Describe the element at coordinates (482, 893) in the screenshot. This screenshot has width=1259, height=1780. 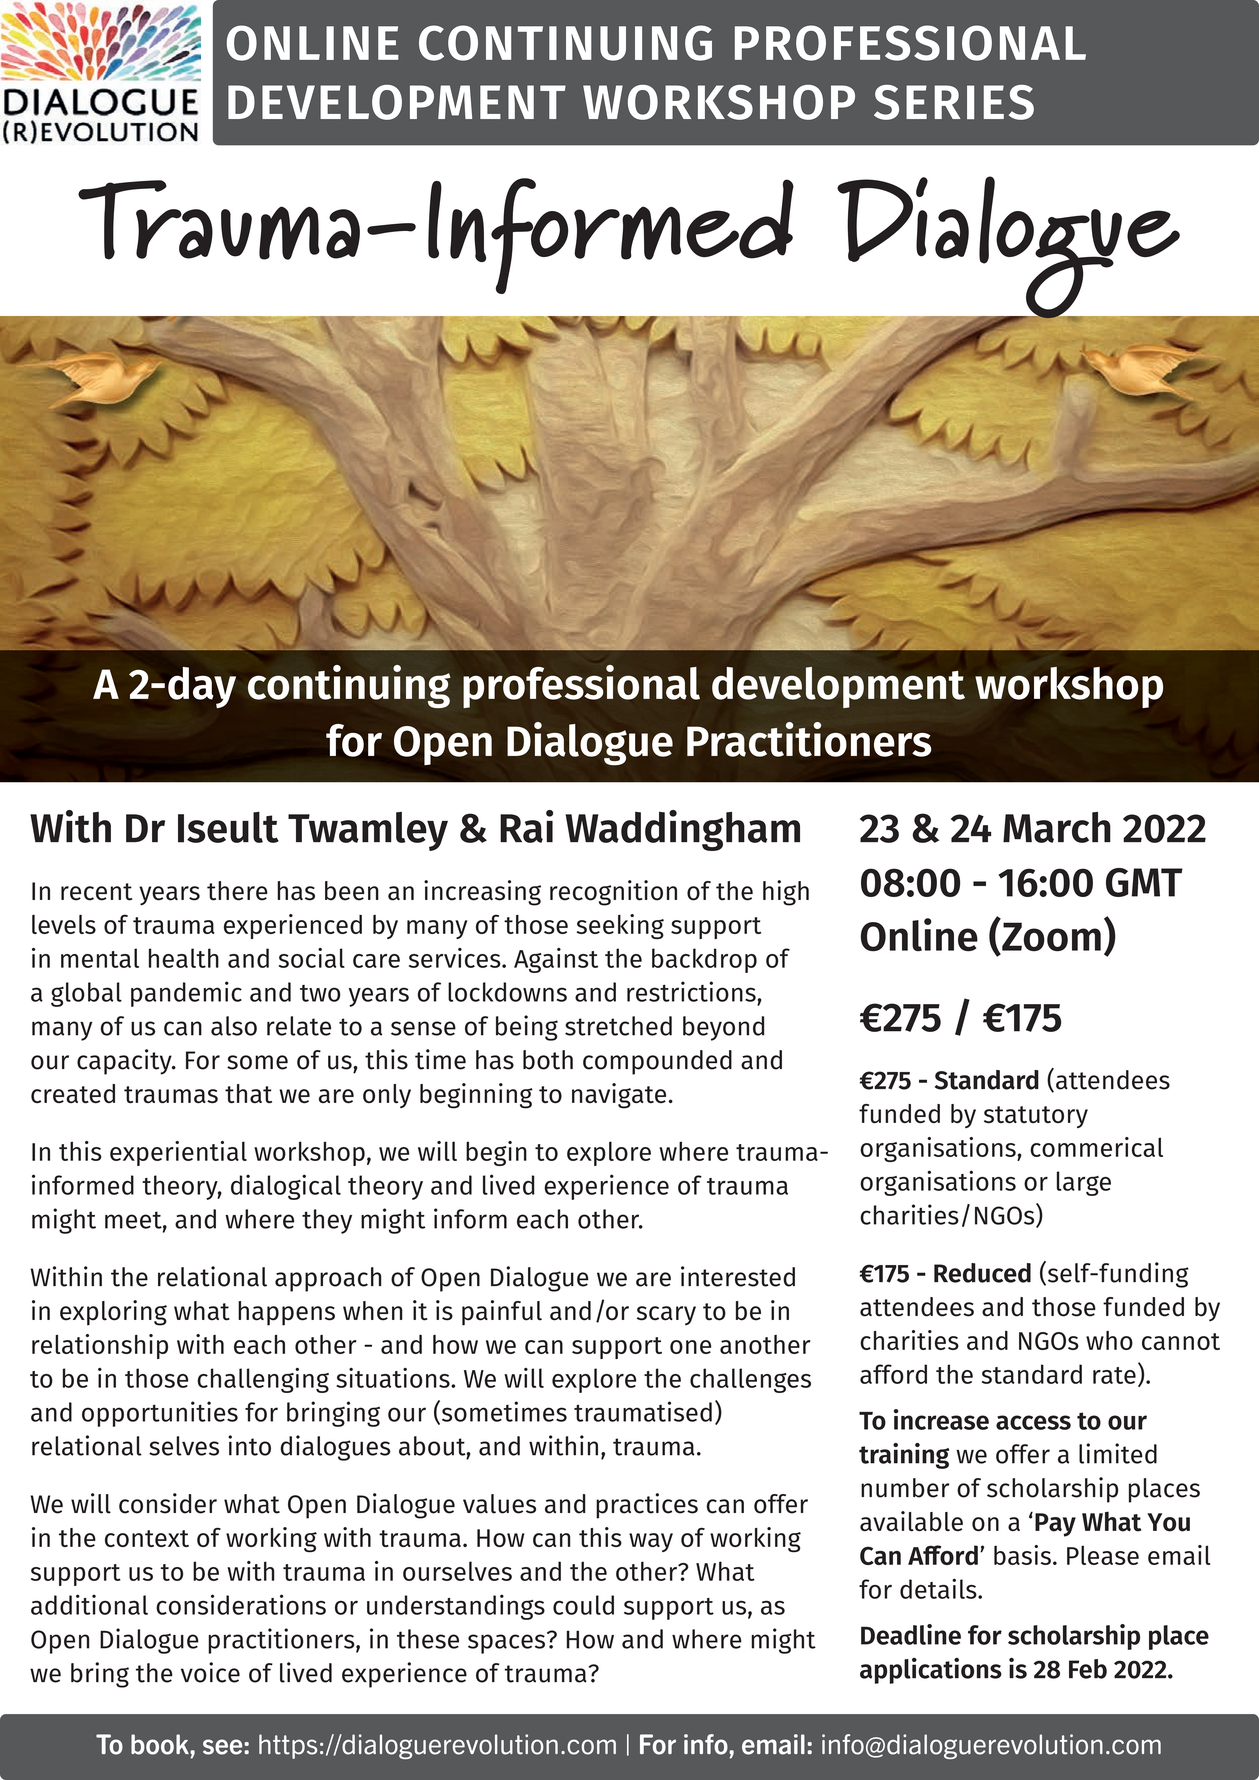
I see `increasing` at that location.
